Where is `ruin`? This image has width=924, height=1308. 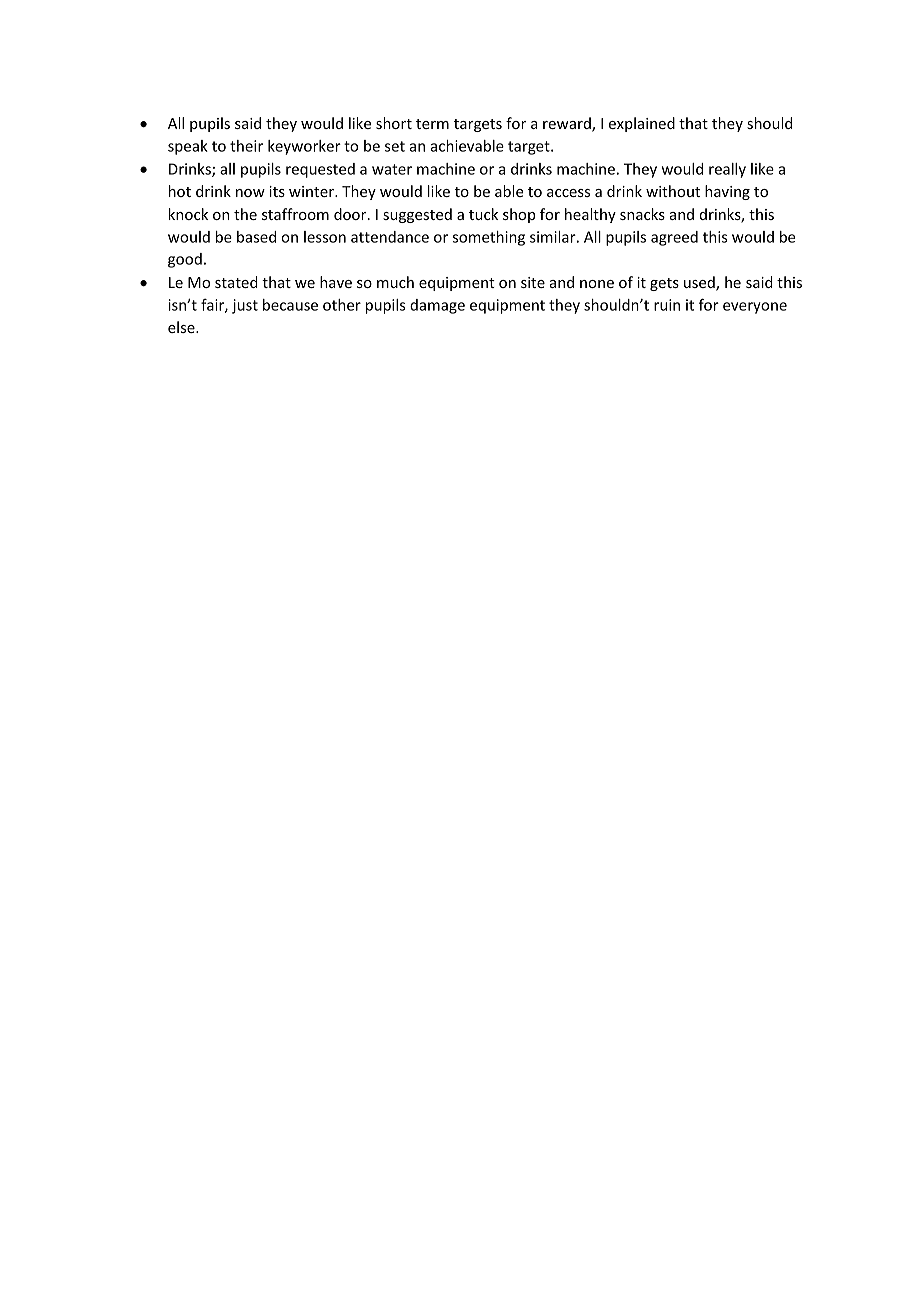 ruin is located at coordinates (667, 305).
